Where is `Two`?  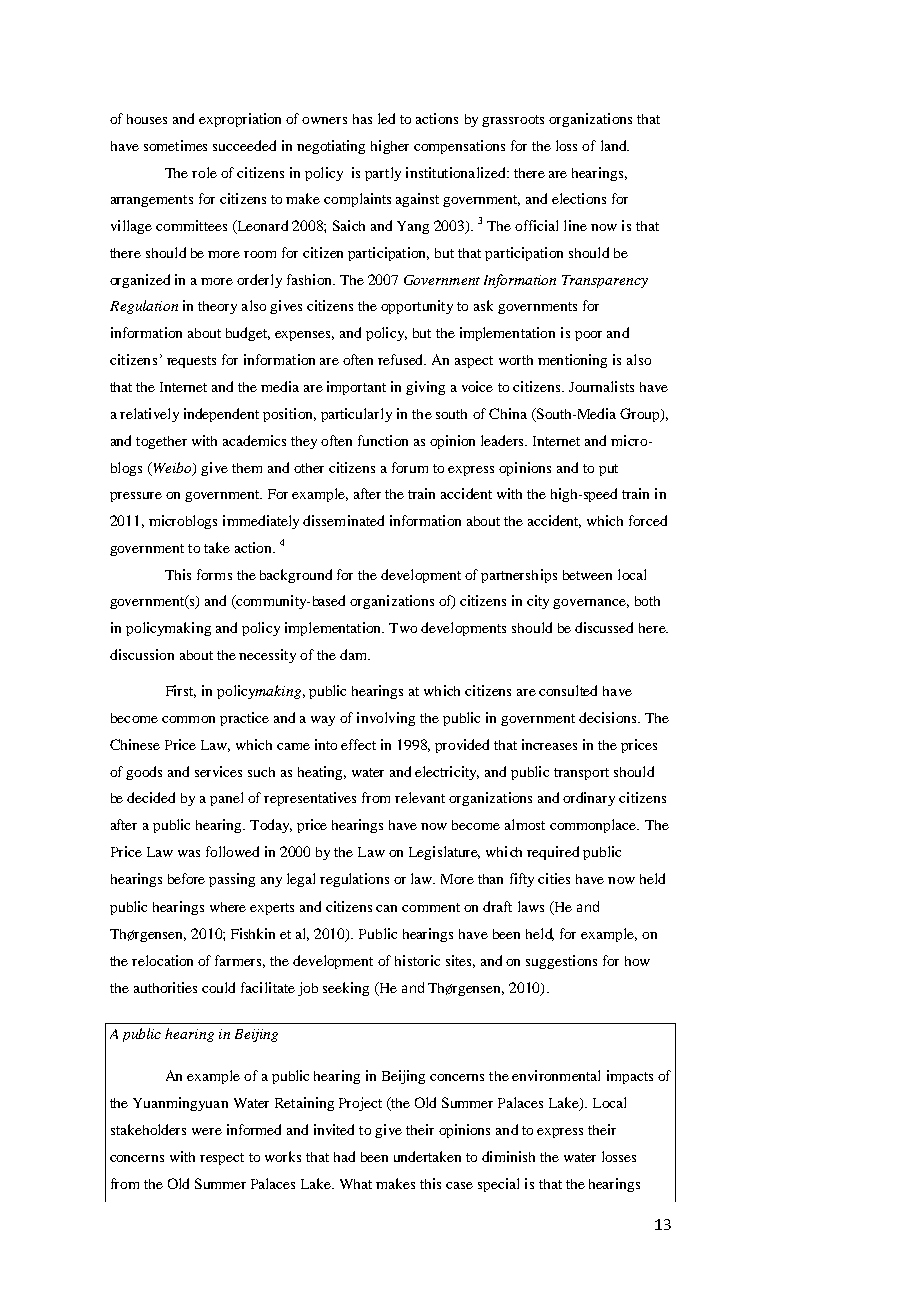
Two is located at coordinates (403, 628).
